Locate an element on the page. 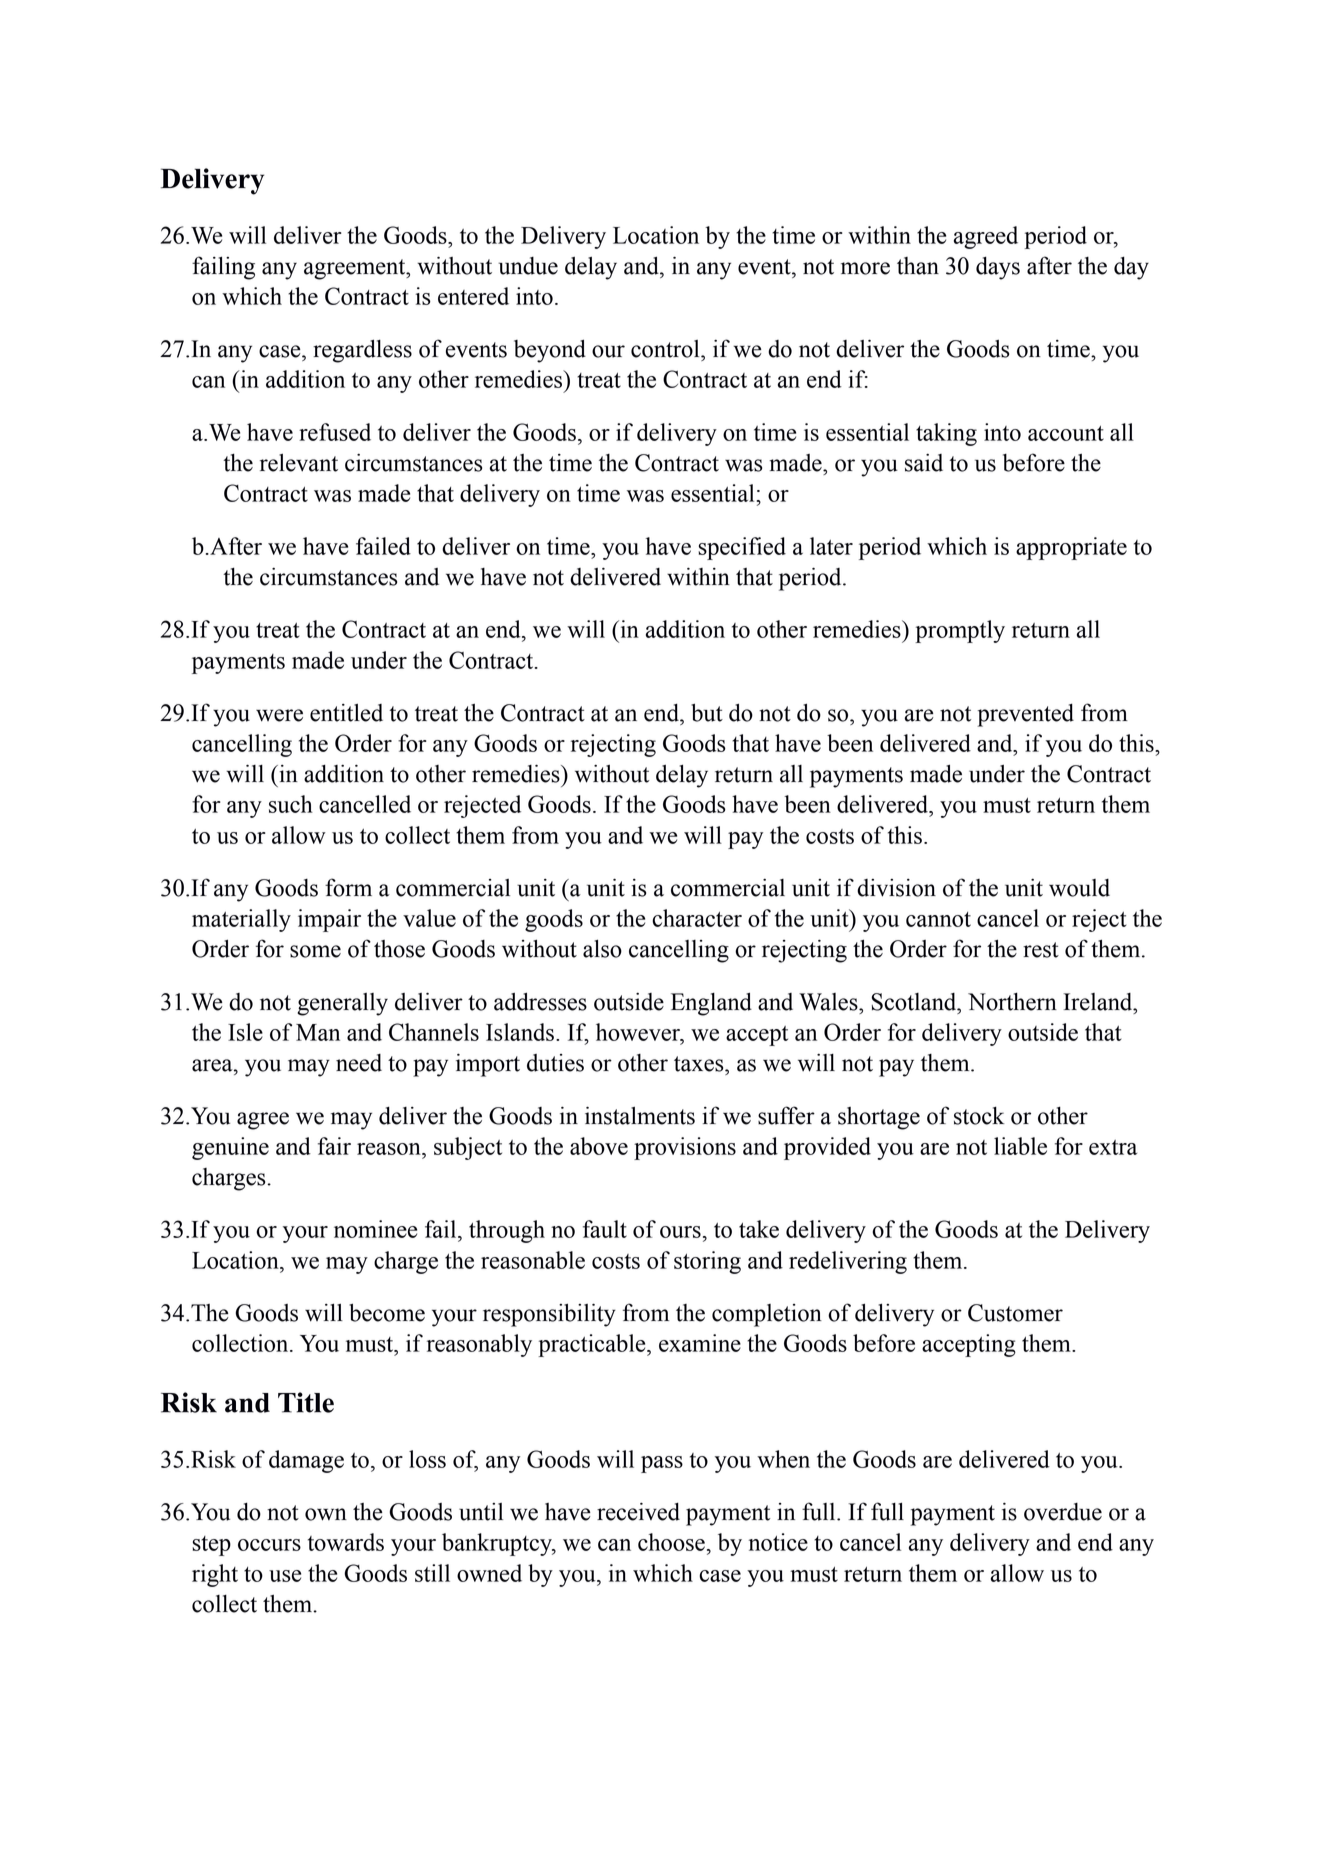 The image size is (1325, 1873). regardless is located at coordinates (362, 351).
